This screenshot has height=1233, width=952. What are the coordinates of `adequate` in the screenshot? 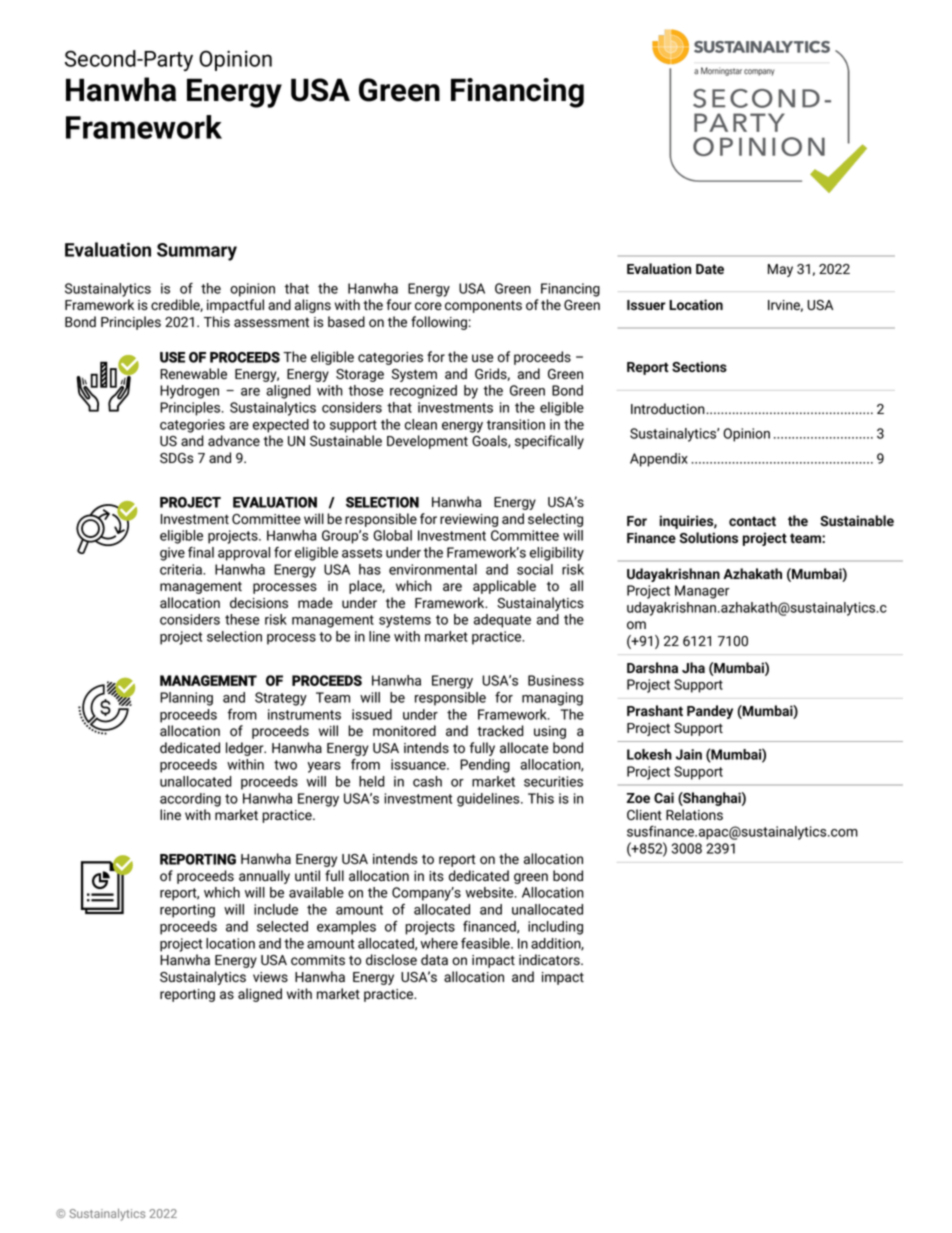 It's located at (502, 621).
